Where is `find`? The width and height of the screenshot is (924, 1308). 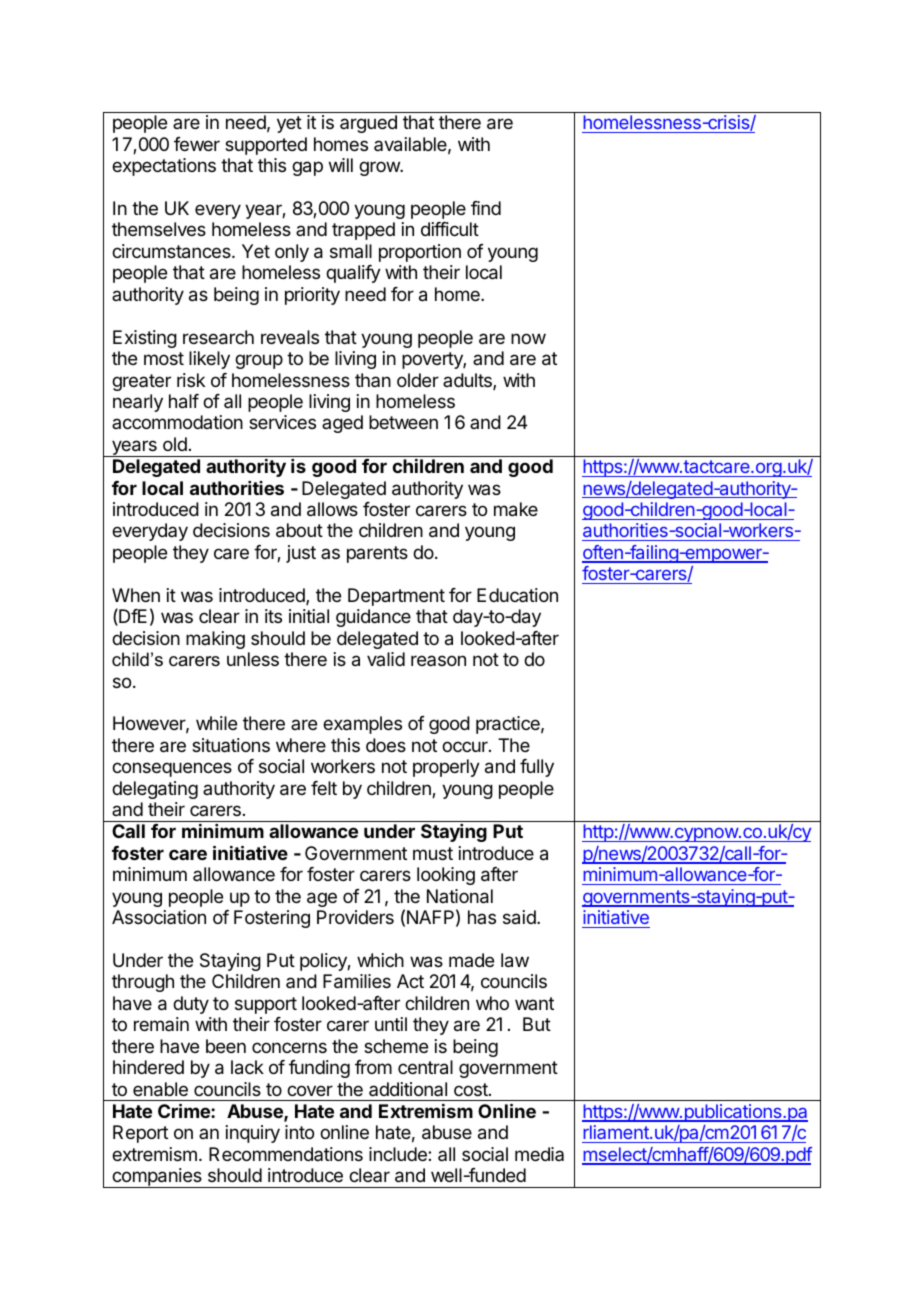
find is located at coordinates (486, 208).
